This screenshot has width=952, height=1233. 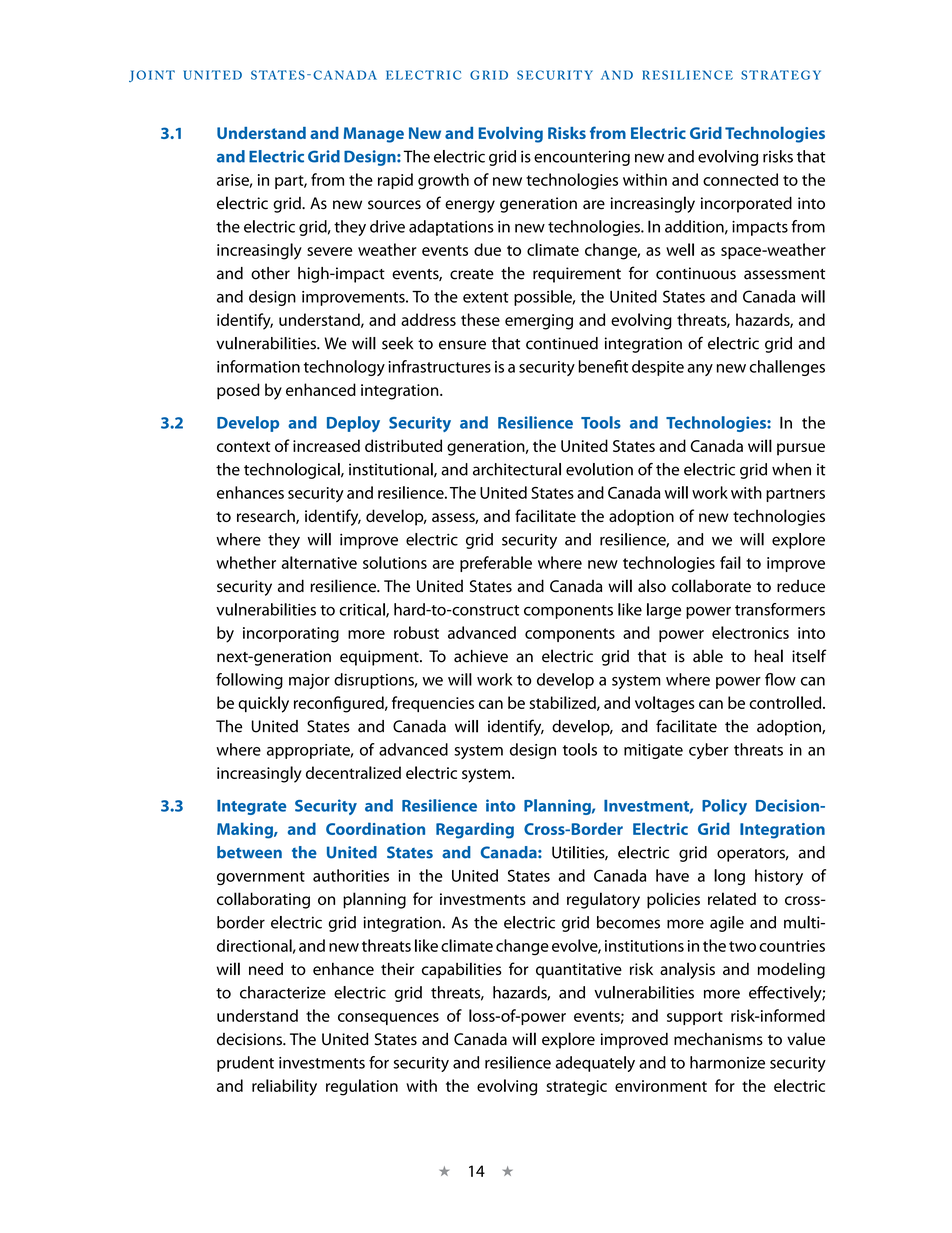 What do you see at coordinates (517, 469) in the screenshot?
I see `architectural` at bounding box center [517, 469].
